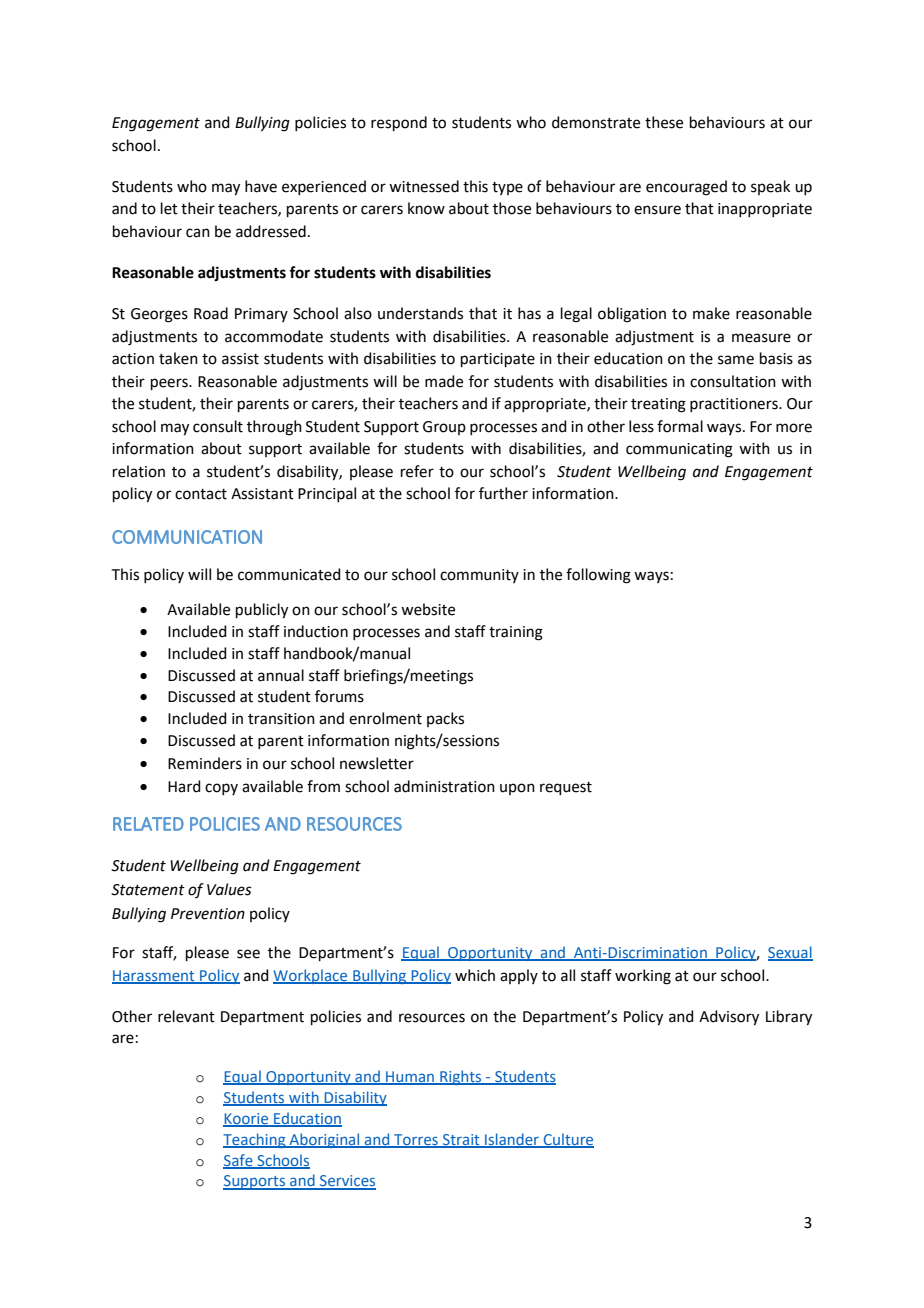 Image resolution: width=924 pixels, height=1308 pixels. Describe the element at coordinates (201, 494) in the page. I see `contact` at that location.
